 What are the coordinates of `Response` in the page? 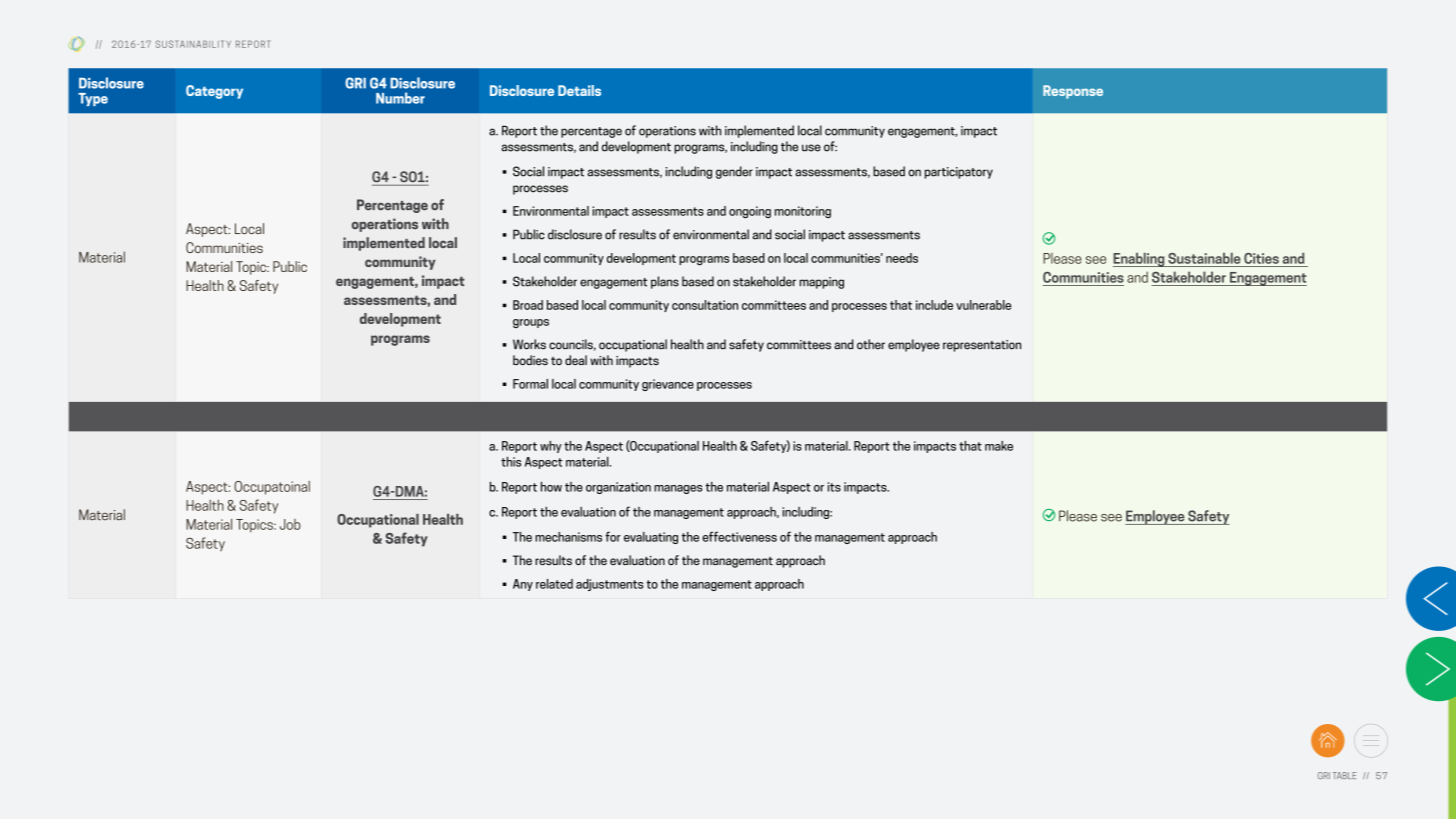 It's located at (1073, 92).
